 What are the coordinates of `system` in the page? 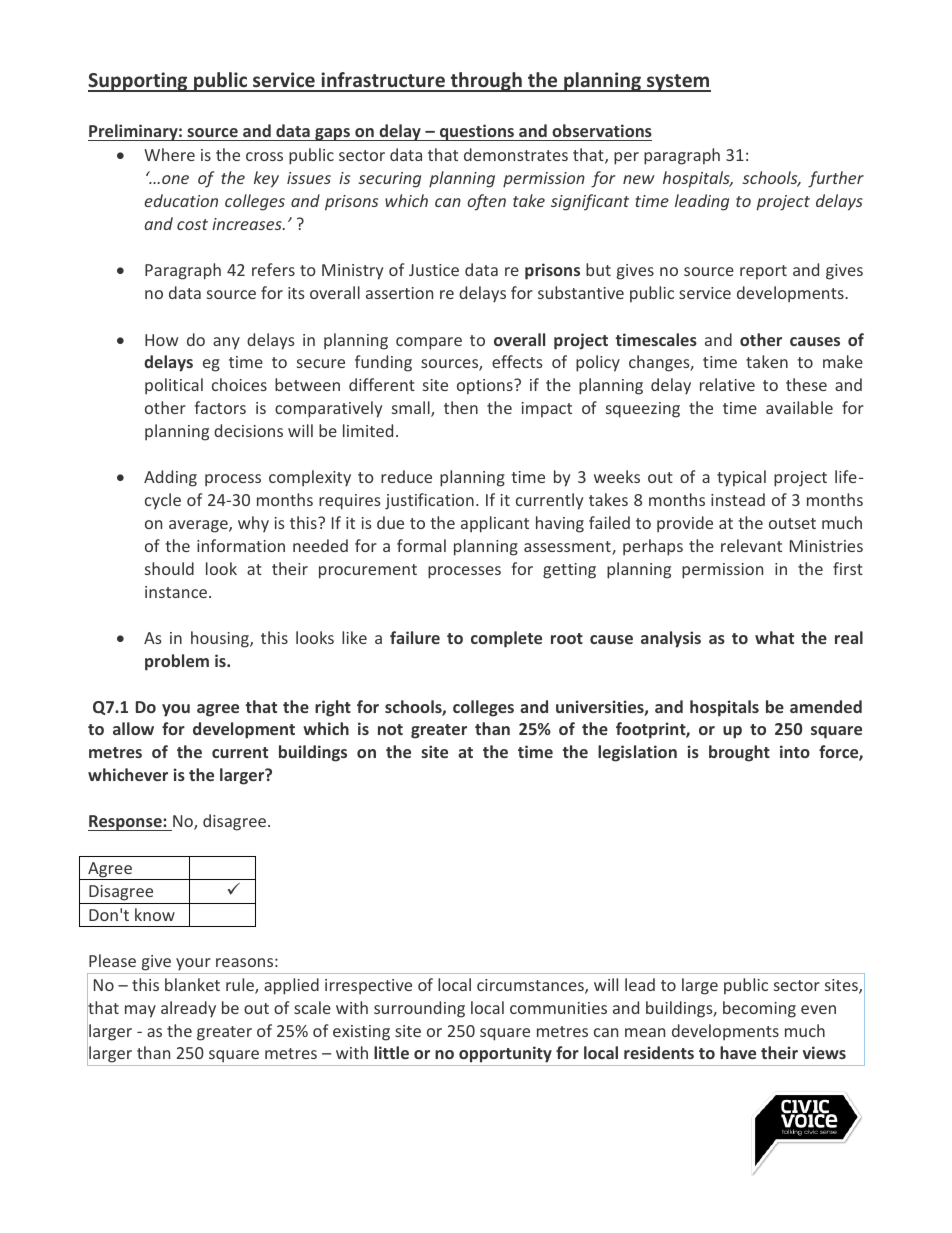 It's located at (678, 83).
